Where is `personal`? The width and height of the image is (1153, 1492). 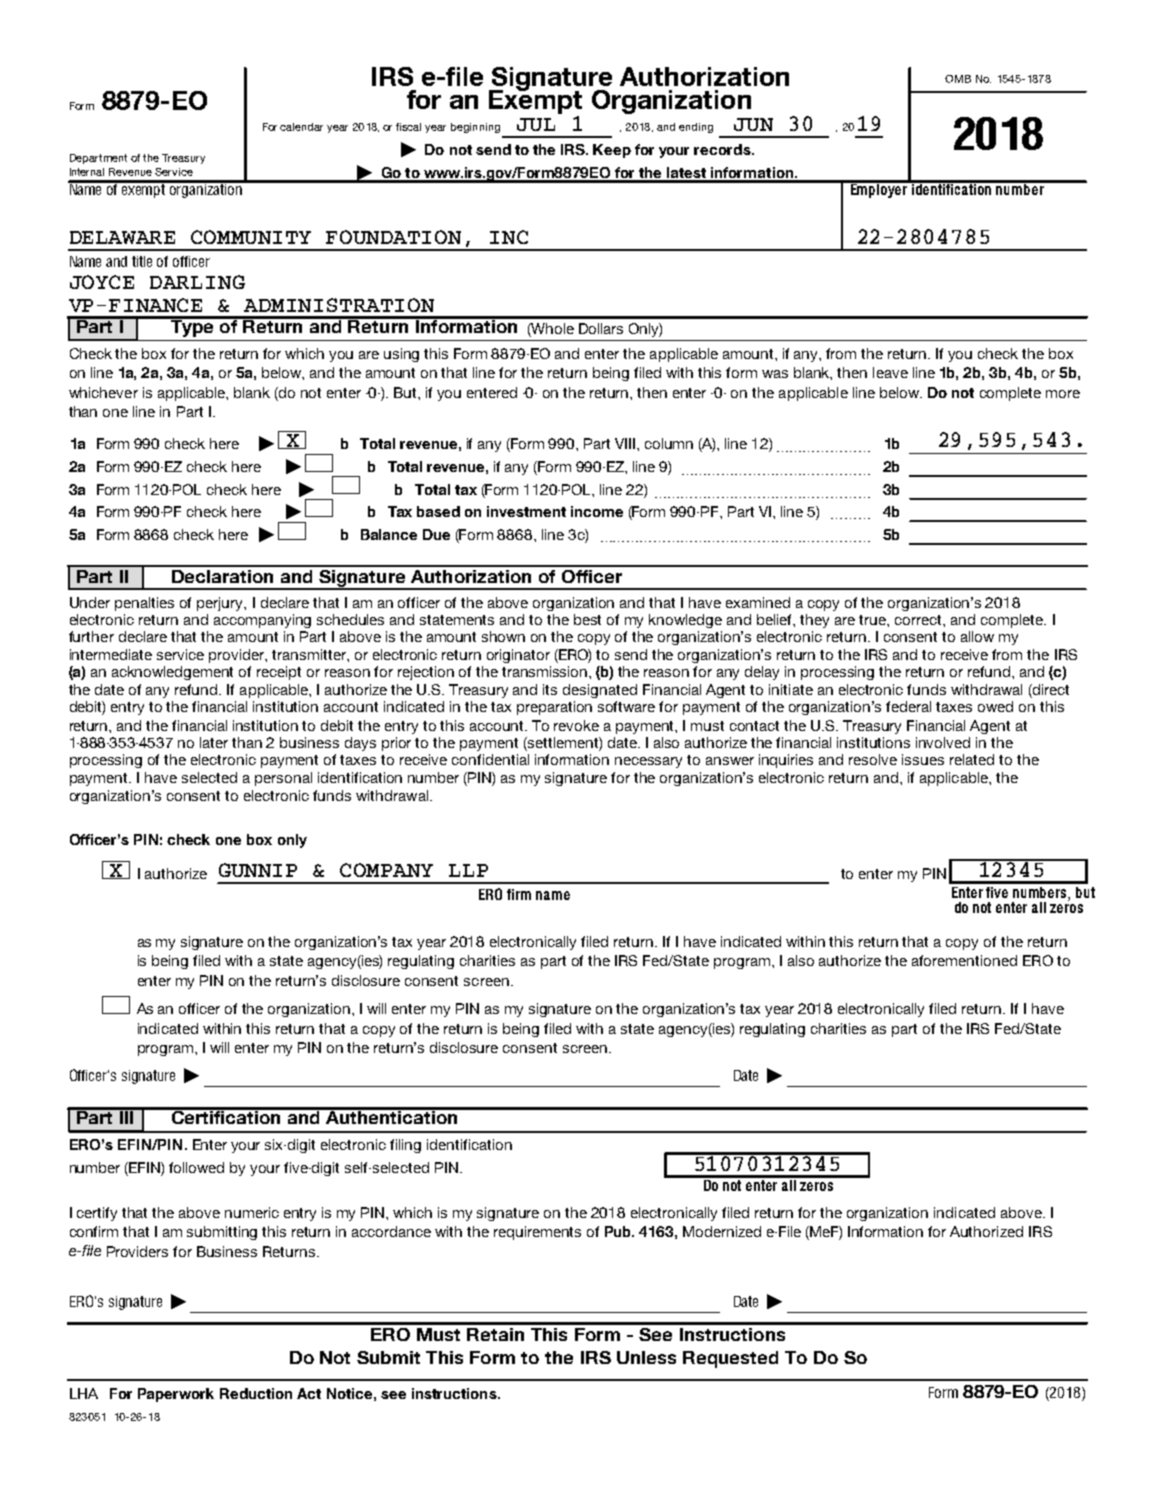 personal is located at coordinates (283, 779).
